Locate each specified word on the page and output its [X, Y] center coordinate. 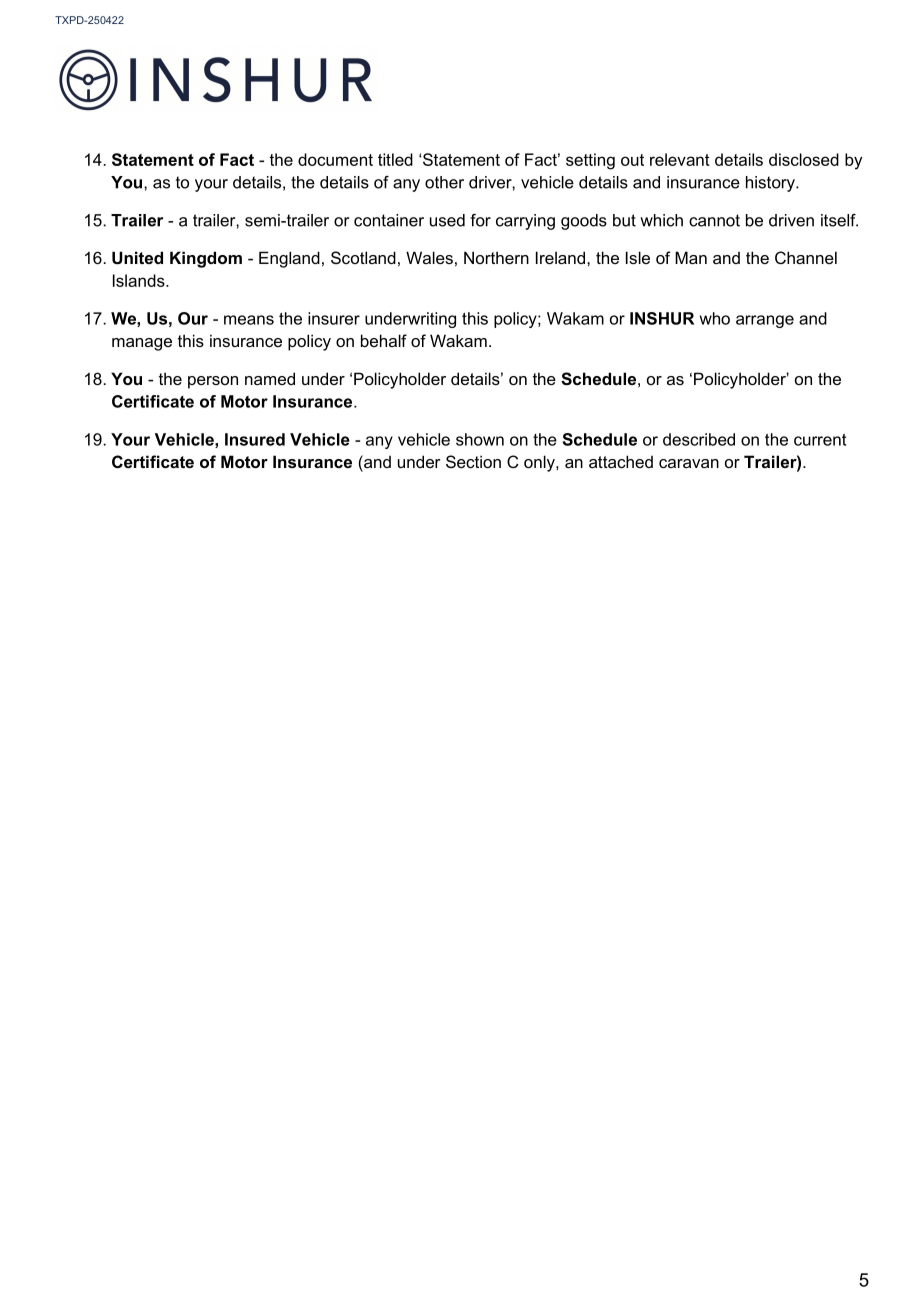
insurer [334, 318]
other [444, 182]
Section [473, 461]
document [335, 159]
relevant [680, 159]
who [714, 318]
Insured [255, 439]
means [249, 320]
